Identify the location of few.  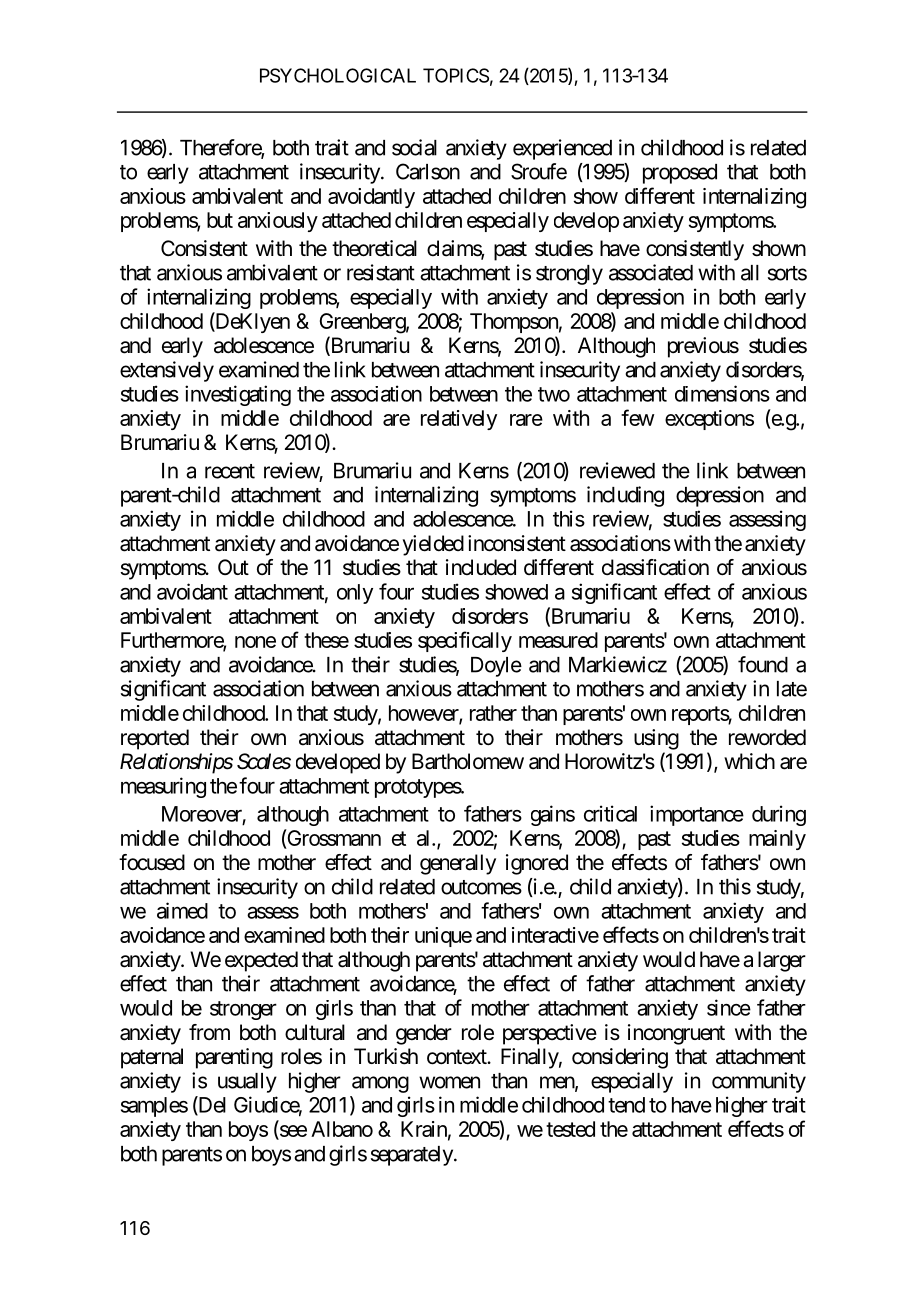
(637, 417).
